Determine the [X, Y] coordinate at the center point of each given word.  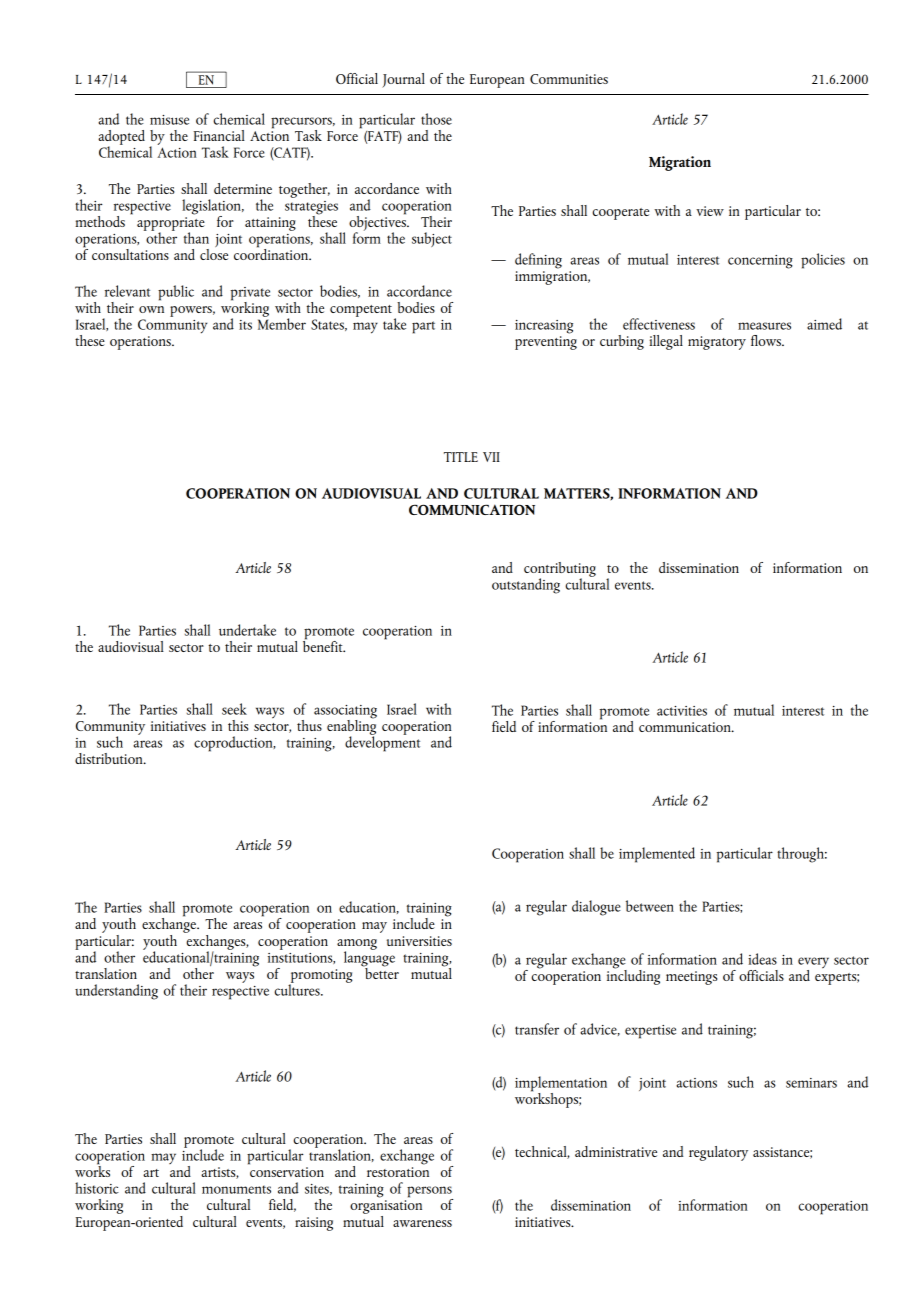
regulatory [718, 1153]
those [436, 119]
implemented [657, 855]
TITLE [461, 457]
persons [430, 1193]
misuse [169, 120]
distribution [110, 758]
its [245, 325]
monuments [236, 1189]
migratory [717, 343]
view [710, 211]
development [382, 743]
